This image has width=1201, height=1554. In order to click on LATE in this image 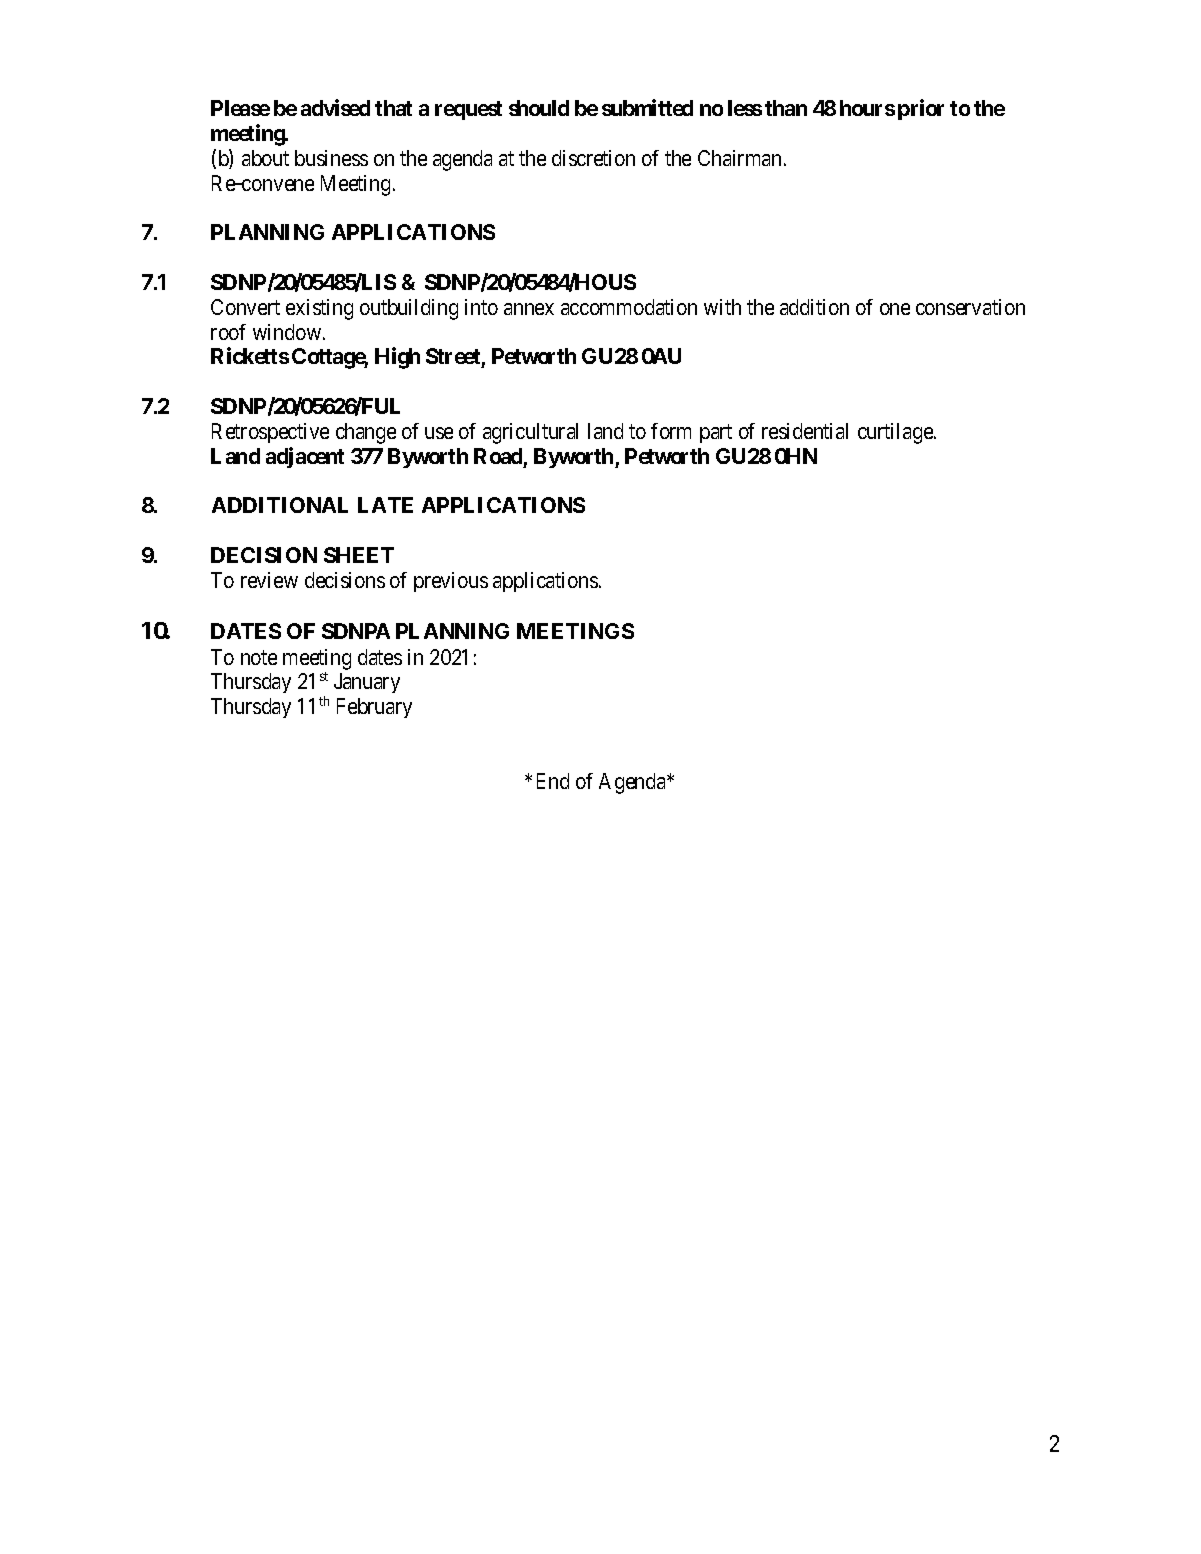, I will do `click(385, 505)`.
